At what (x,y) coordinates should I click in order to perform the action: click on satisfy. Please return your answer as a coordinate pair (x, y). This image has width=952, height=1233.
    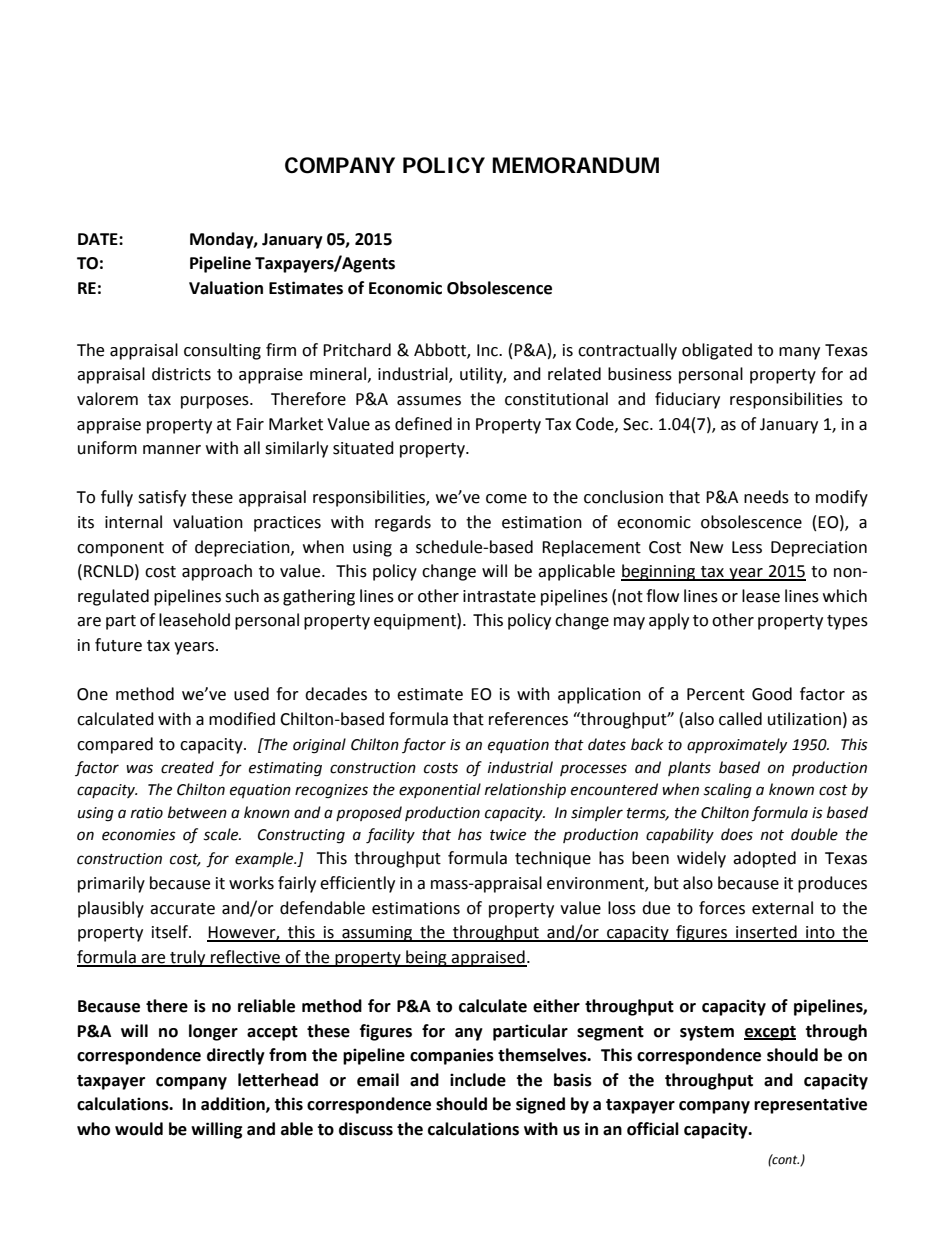
    Looking at the image, I should click on (162, 498).
